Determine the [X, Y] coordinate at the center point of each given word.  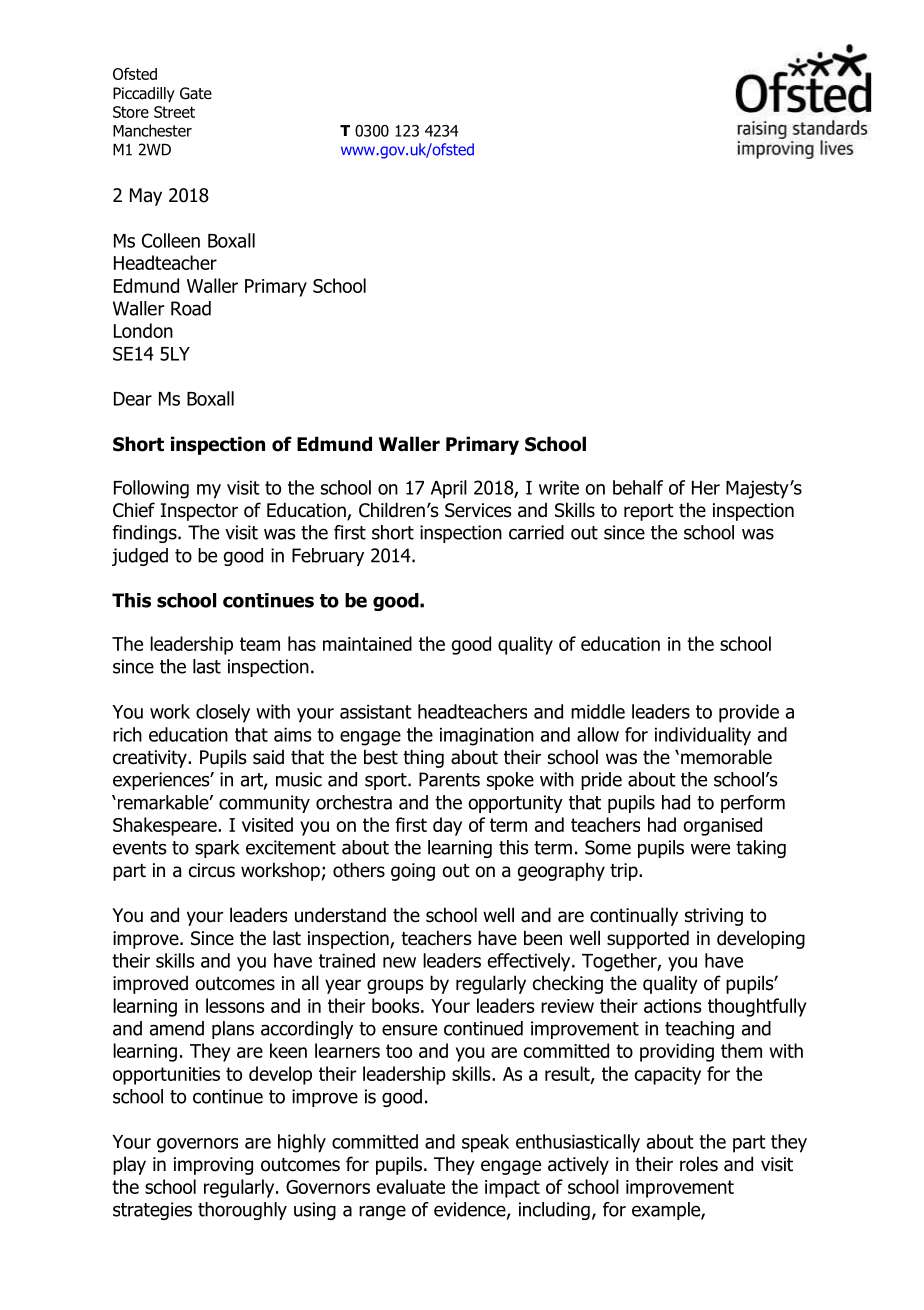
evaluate [411, 1186]
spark [217, 849]
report [649, 512]
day [447, 826]
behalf [638, 487]
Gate [196, 93]
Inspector [199, 512]
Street [174, 112]
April [449, 489]
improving [213, 1166]
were [710, 849]
